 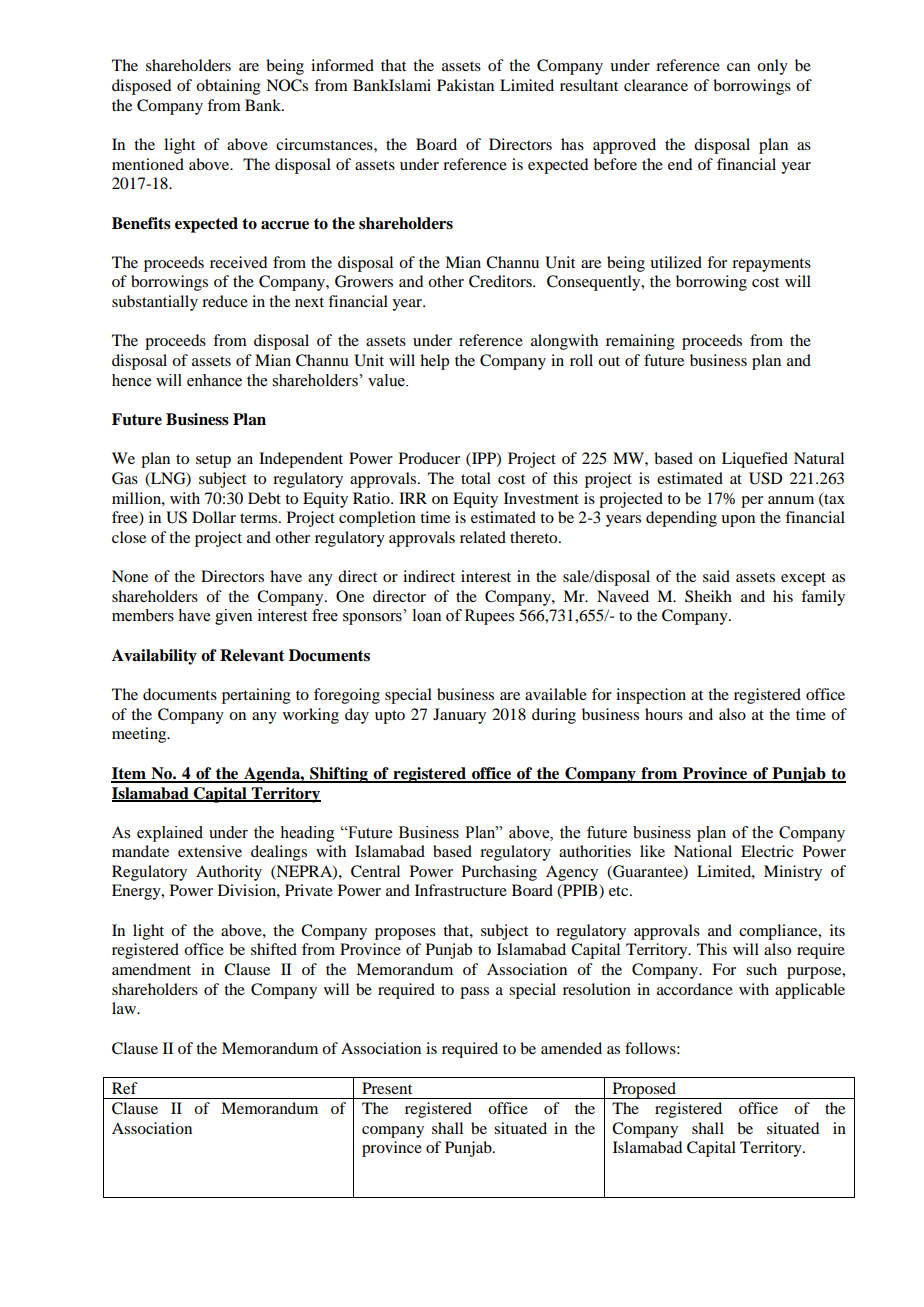 What do you see at coordinates (465, 85) in the document?
I see `Pakistan` at bounding box center [465, 85].
